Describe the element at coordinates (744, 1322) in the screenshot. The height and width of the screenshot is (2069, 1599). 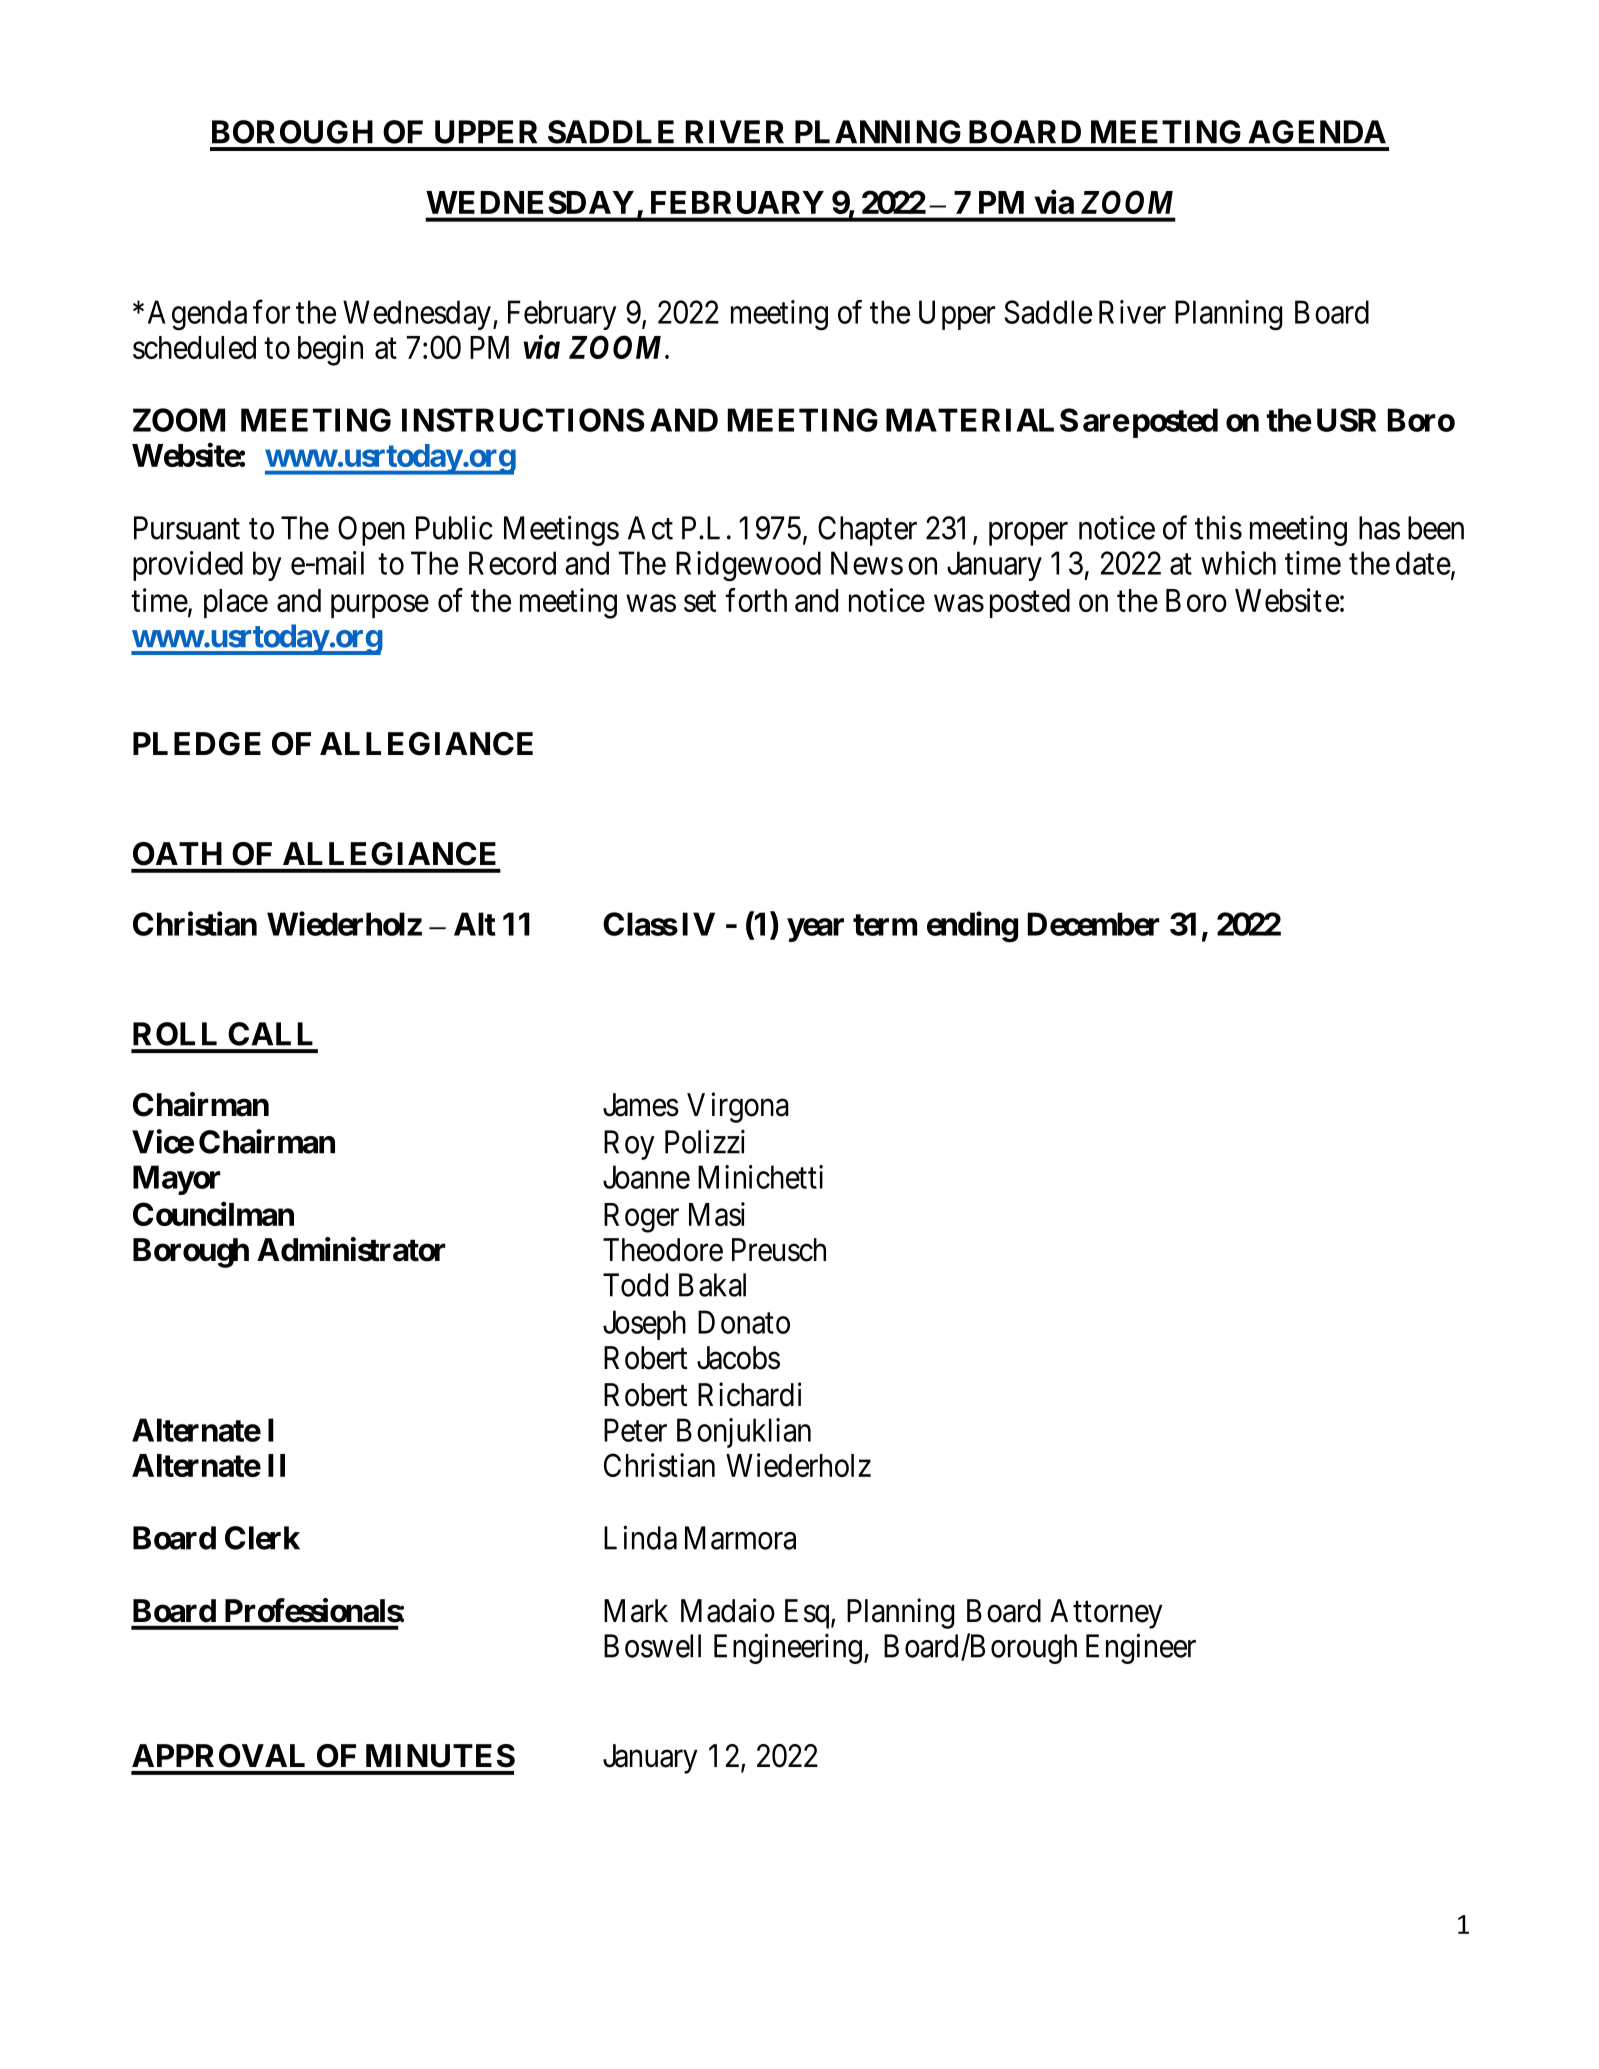
I see `Donato` at that location.
